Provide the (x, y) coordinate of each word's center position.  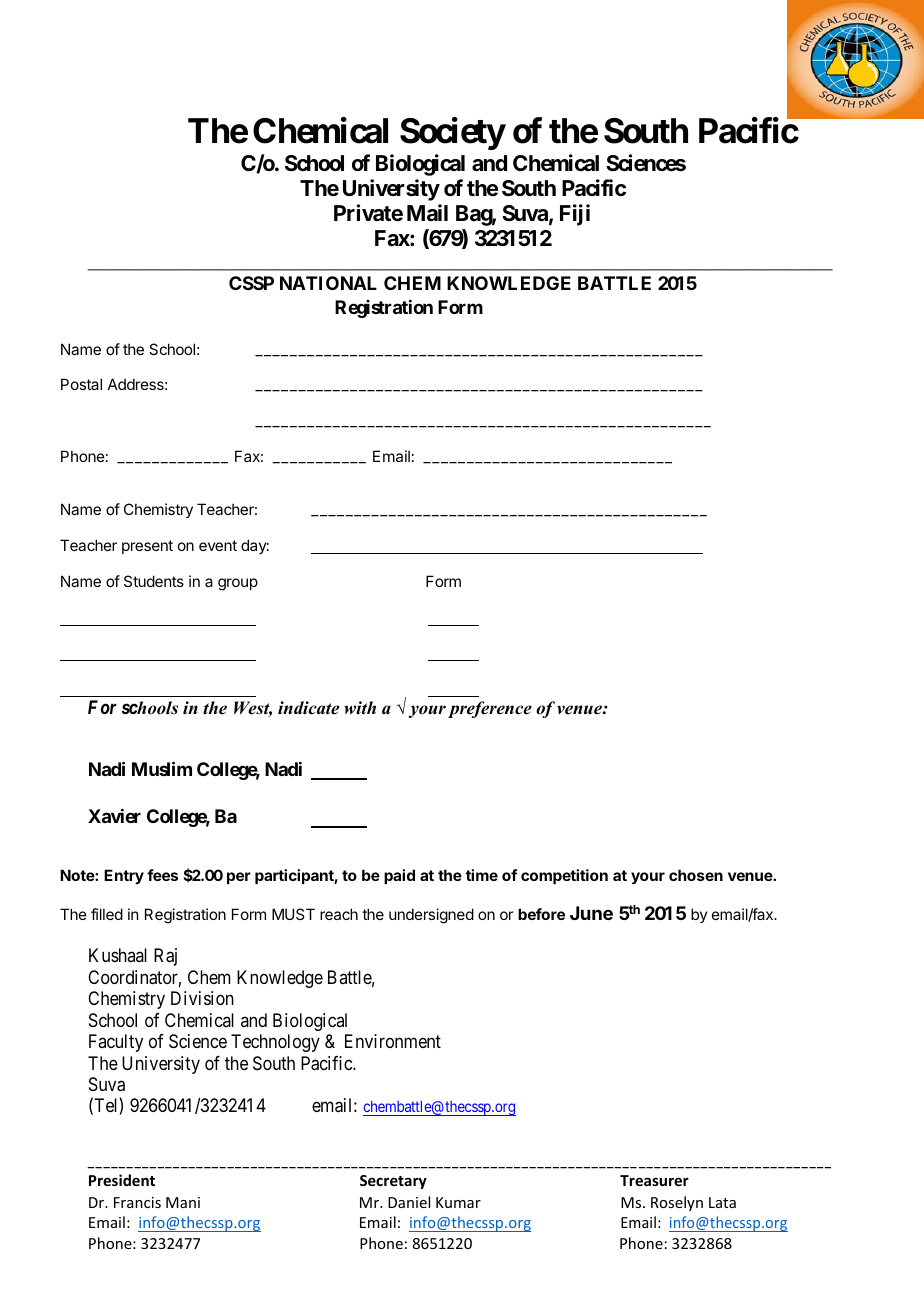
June (591, 913)
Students (154, 581)
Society (453, 133)
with (360, 708)
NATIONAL (328, 283)
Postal (81, 384)
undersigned (431, 916)
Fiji (575, 215)
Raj (165, 957)
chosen (696, 875)
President (122, 1180)
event (218, 545)
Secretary (393, 1182)
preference (490, 709)
